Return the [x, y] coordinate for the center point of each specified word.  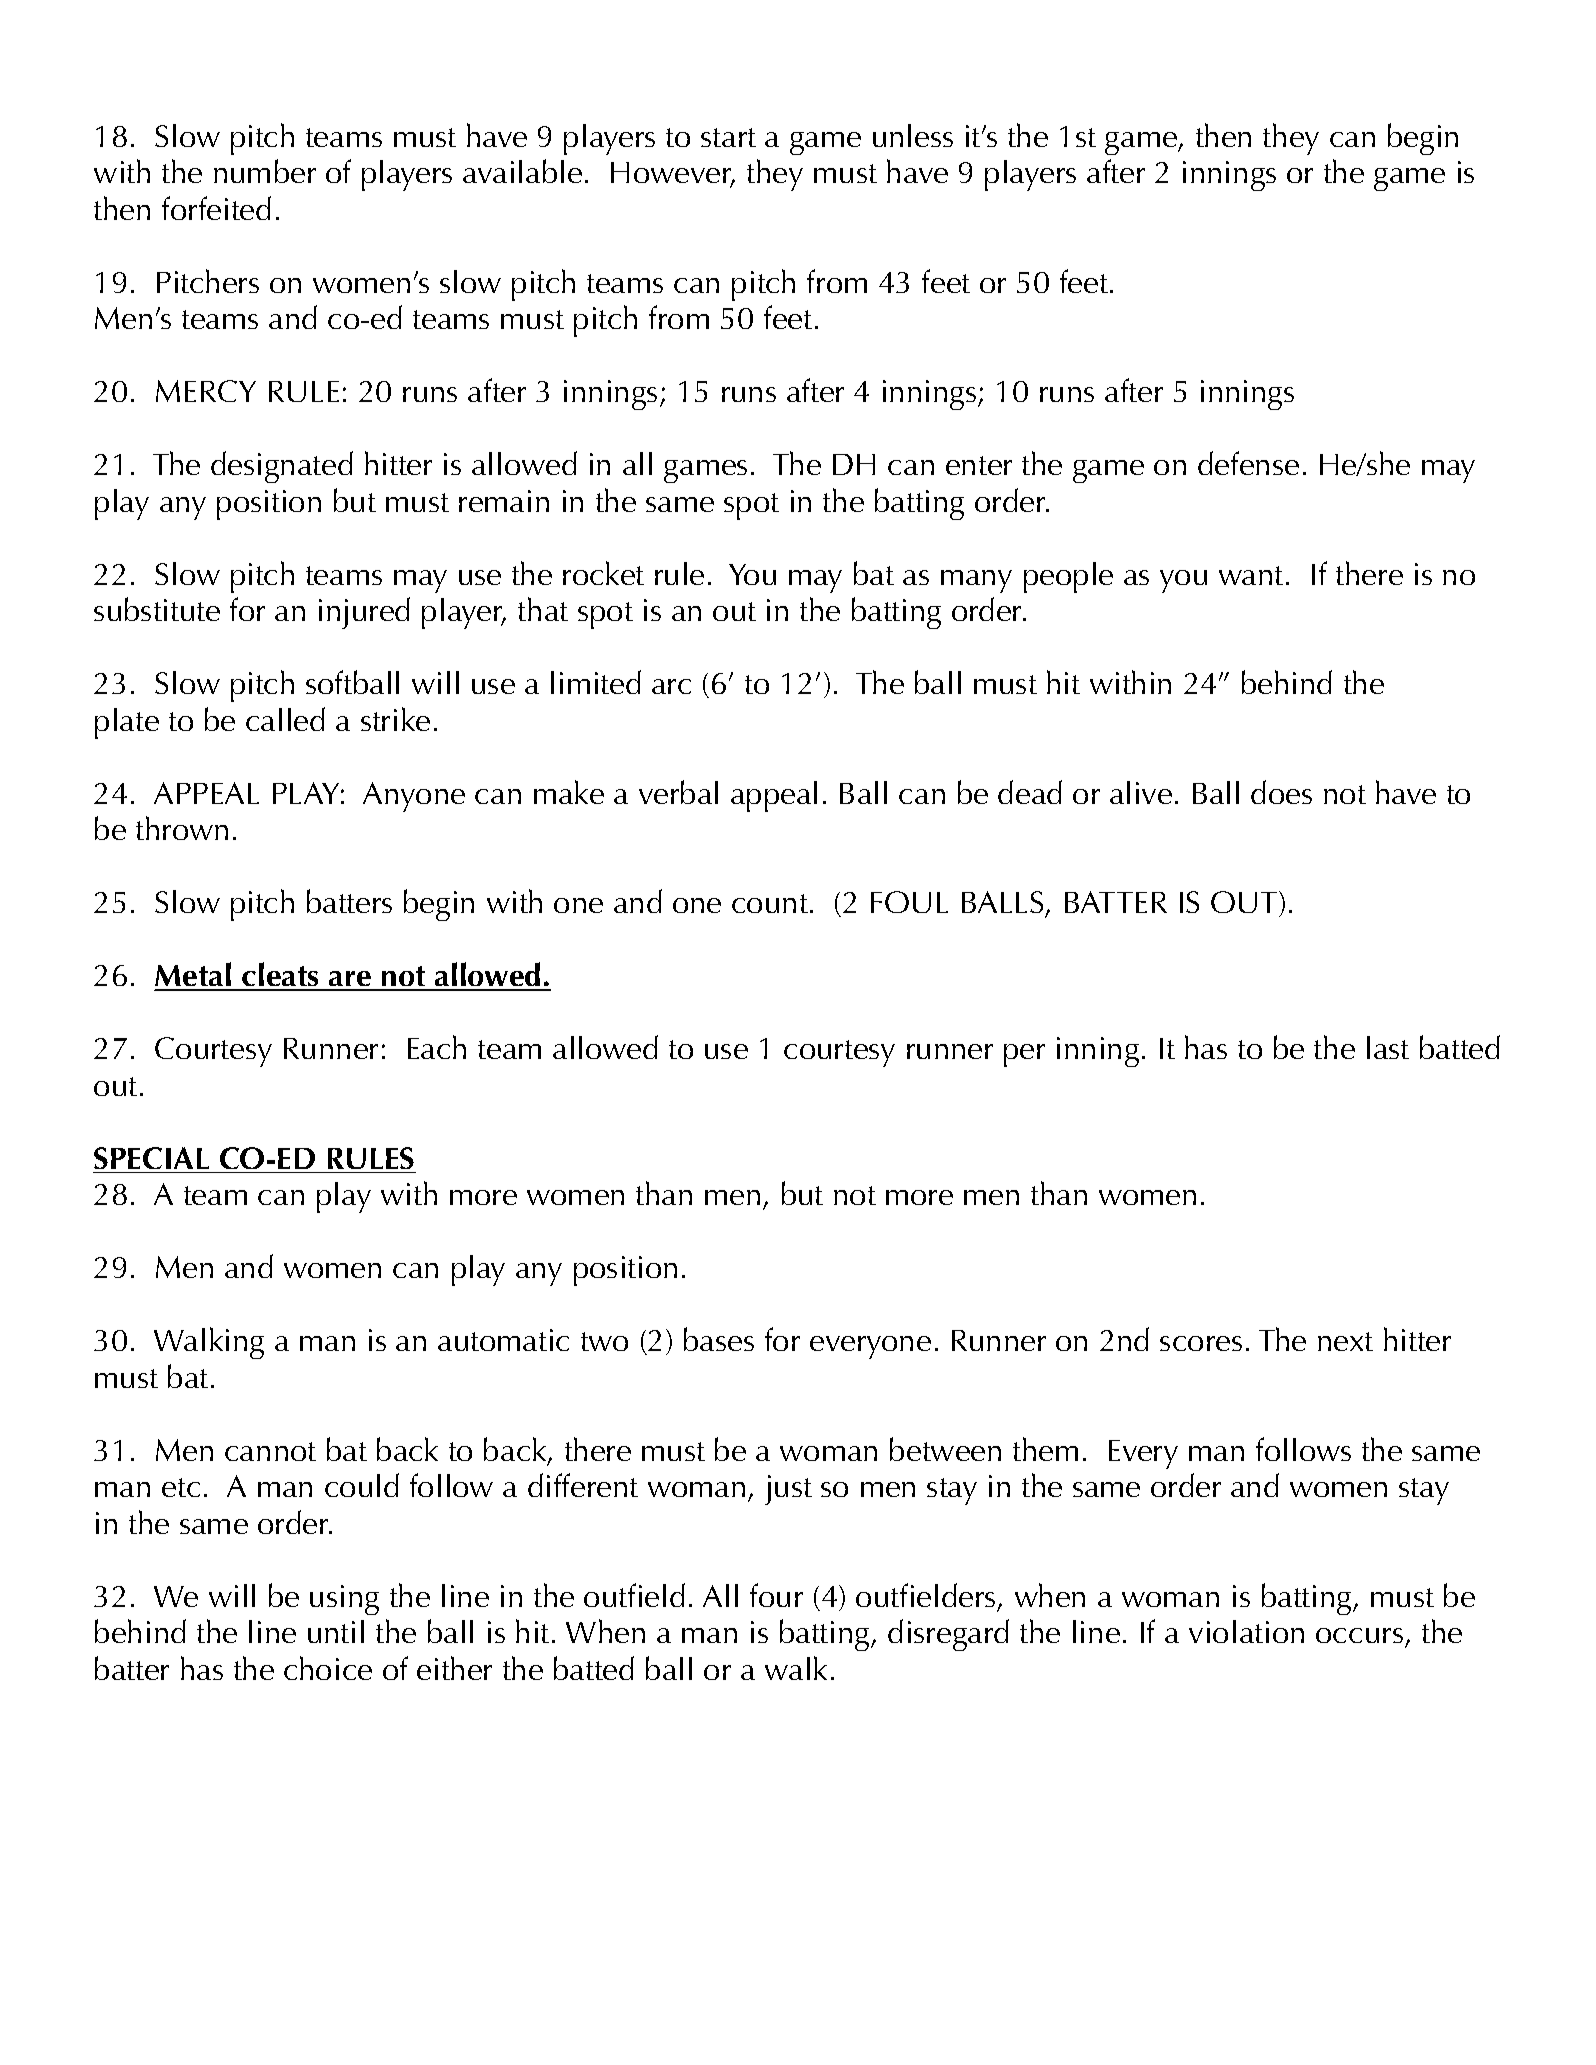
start [728, 137]
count [770, 903]
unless [913, 135]
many [976, 581]
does [1281, 792]
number [265, 171]
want [1251, 575]
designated [282, 467]
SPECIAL [151, 1158]
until [336, 1631]
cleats [281, 976]
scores [1201, 1343]
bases [719, 1339]
